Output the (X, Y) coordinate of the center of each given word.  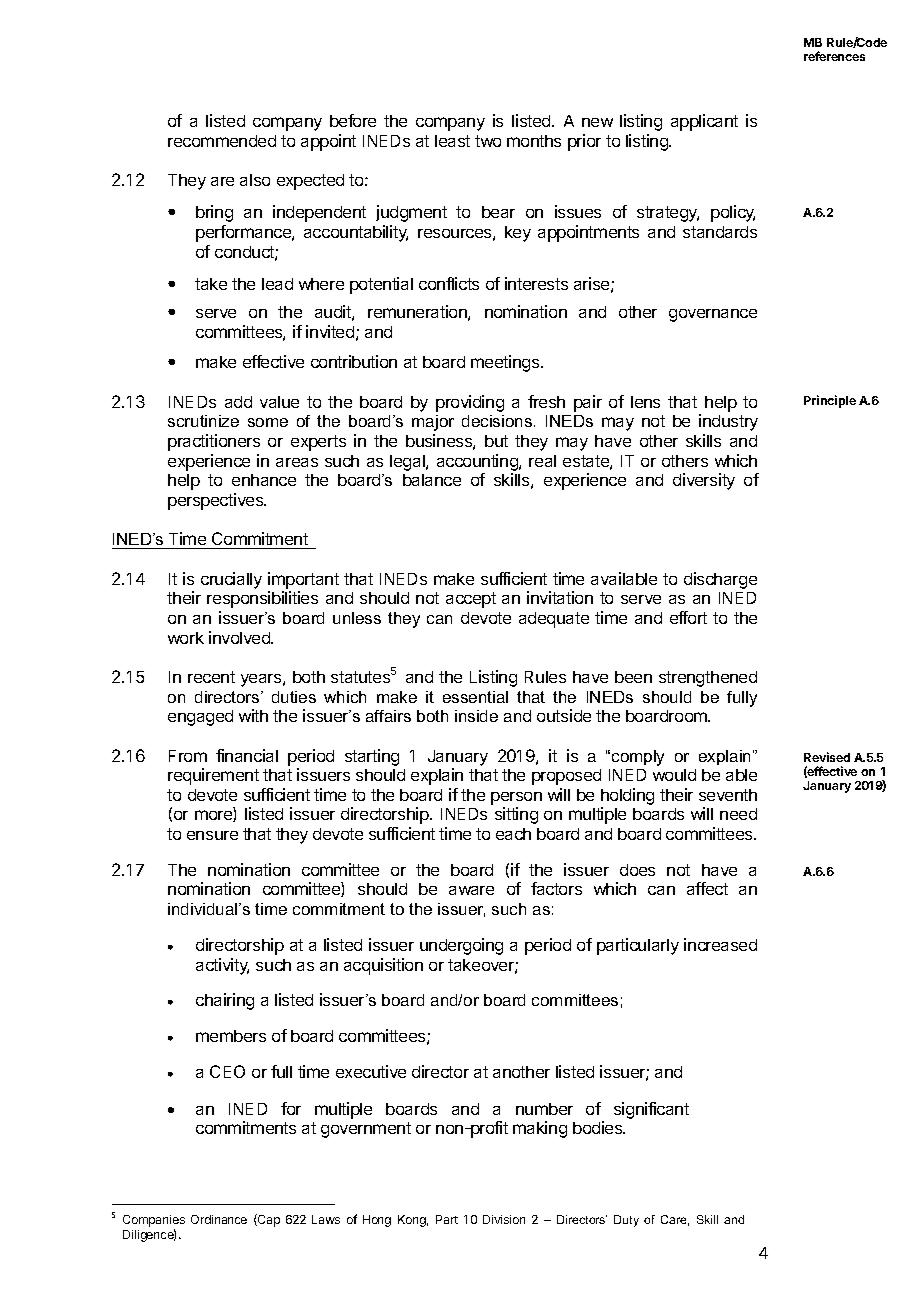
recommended (222, 141)
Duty (626, 1221)
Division (504, 1219)
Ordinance (219, 1219)
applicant (704, 122)
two (488, 141)
